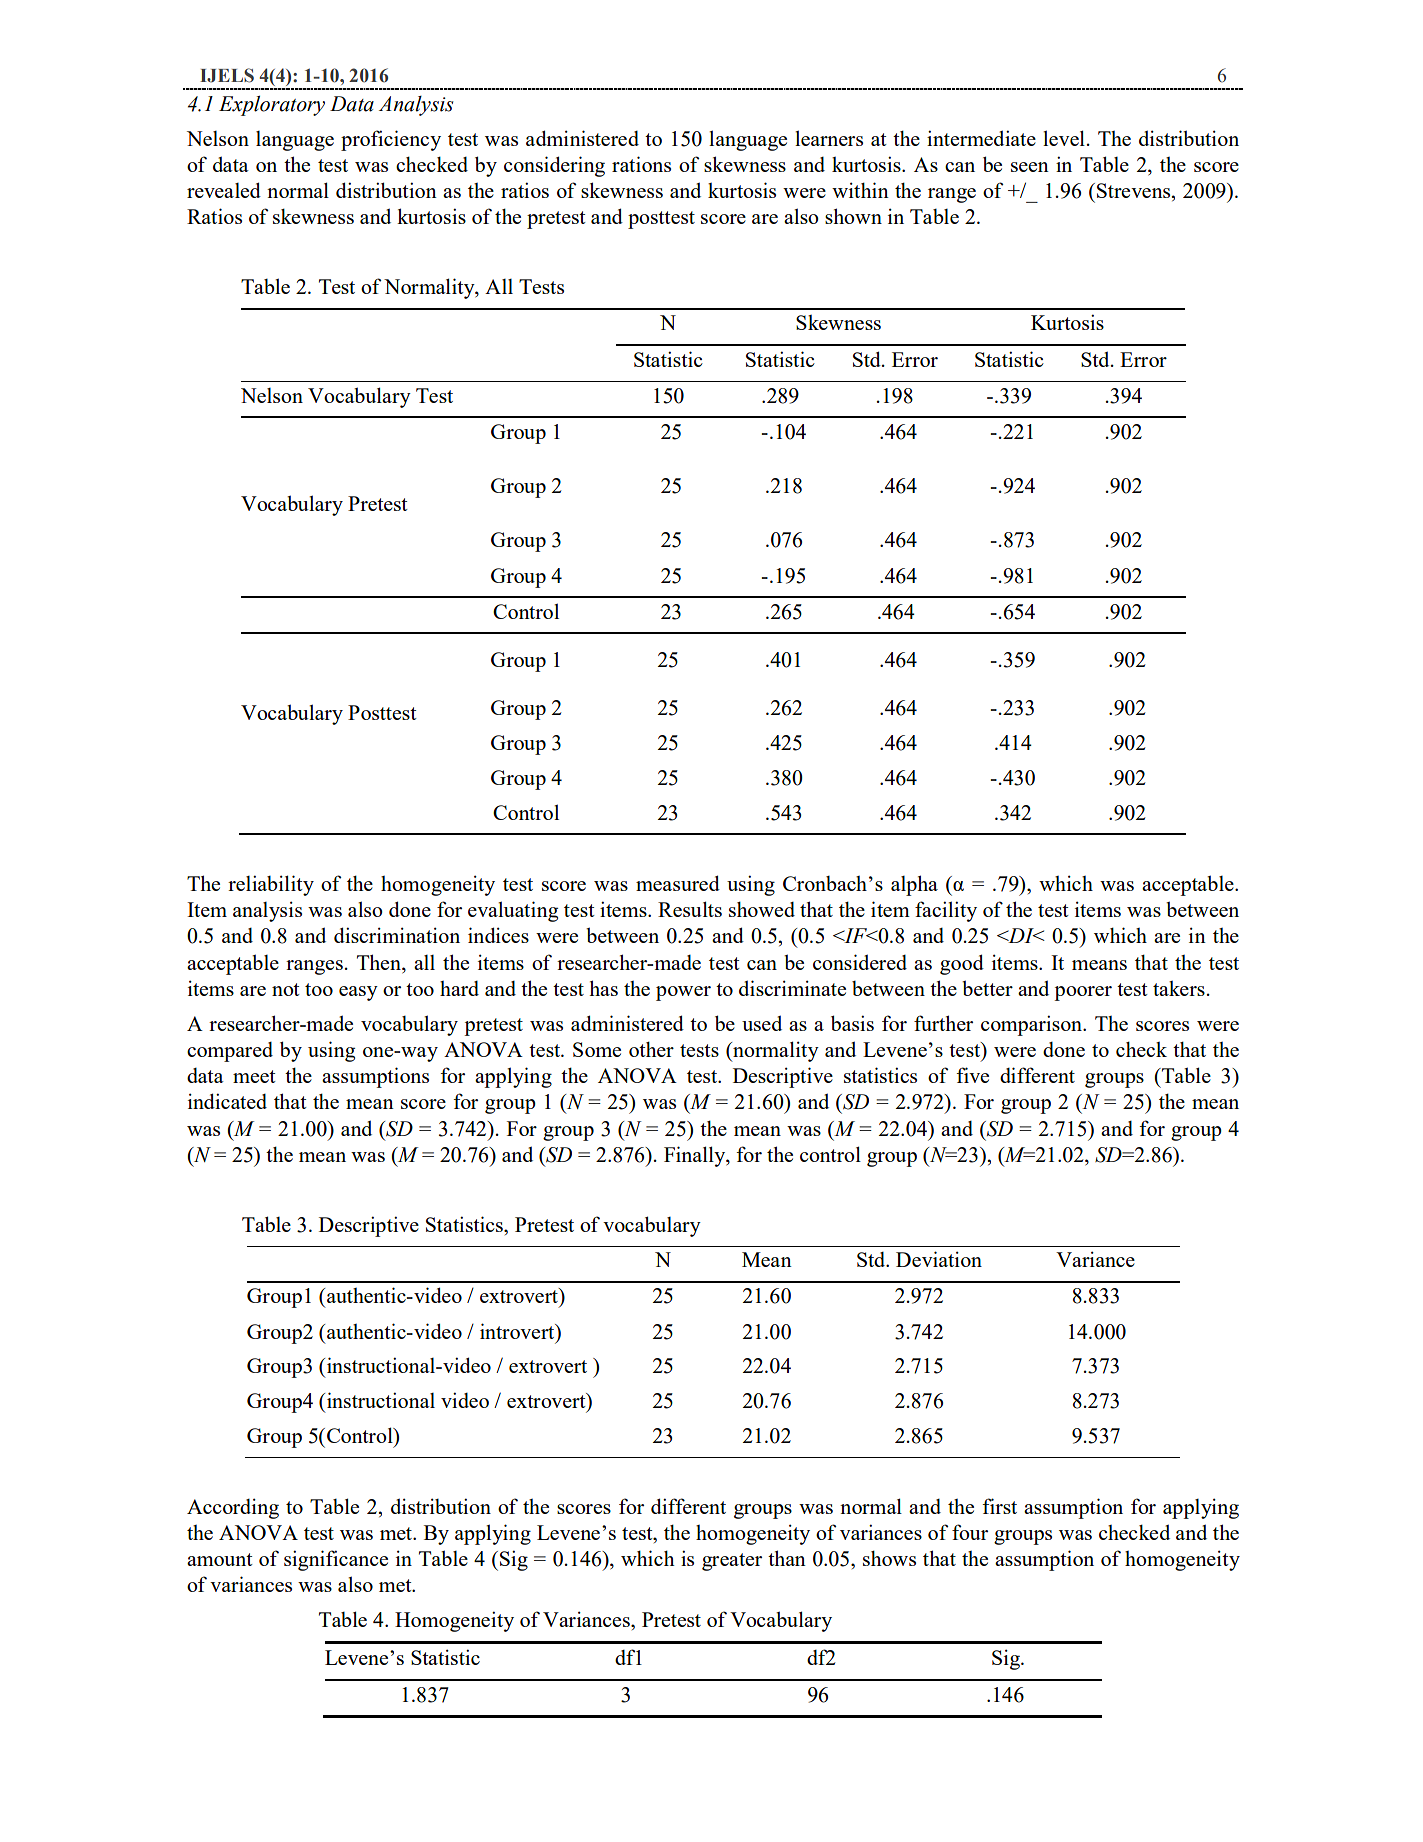 Image resolution: width=1423 pixels, height=1842 pixels. I want to click on rations, so click(641, 164).
